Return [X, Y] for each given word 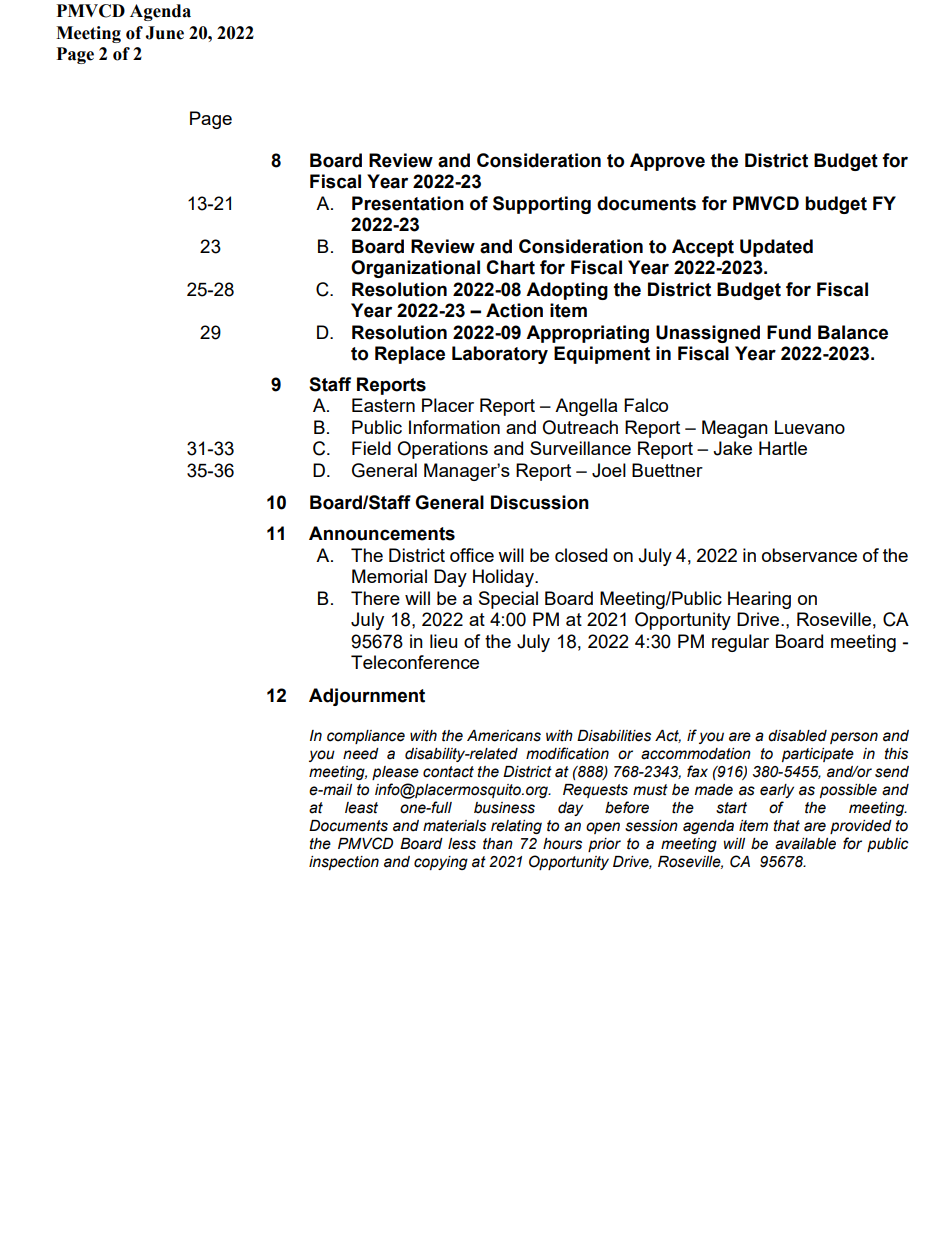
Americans [504, 736]
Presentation [408, 203]
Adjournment [367, 697]
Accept [703, 248]
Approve [667, 162]
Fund [789, 332]
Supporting [542, 205]
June [164, 33]
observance [809, 555]
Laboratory [500, 355]
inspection [344, 863]
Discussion [540, 502]
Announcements [382, 533]
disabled [797, 736]
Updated [776, 248]
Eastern [383, 405]
